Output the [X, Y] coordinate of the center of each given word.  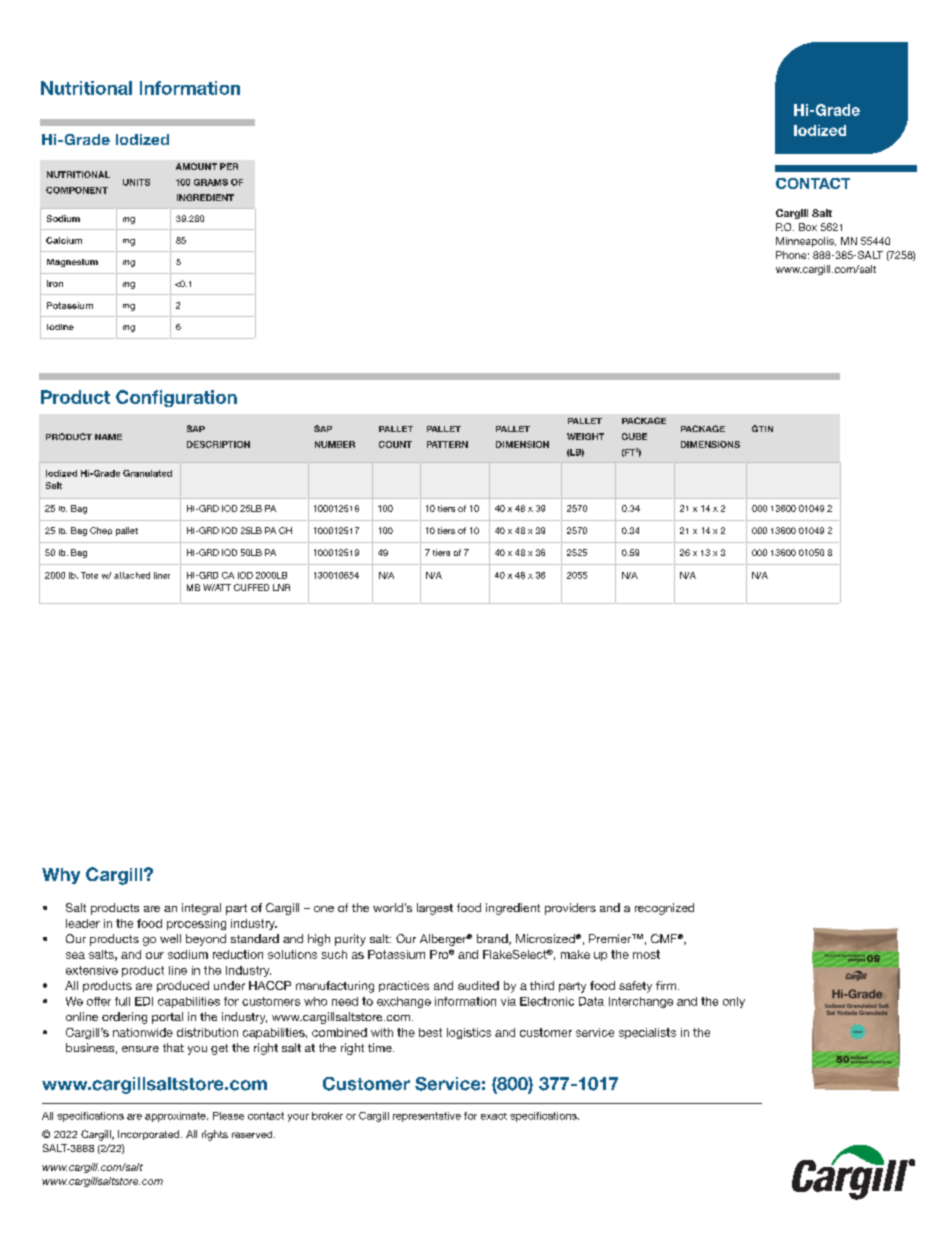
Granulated [147, 473]
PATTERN [447, 444]
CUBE [634, 436]
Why [61, 876]
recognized [664, 909]
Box [808, 227]
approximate [176, 1117]
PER [229, 166]
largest [435, 909]
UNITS [136, 182]
